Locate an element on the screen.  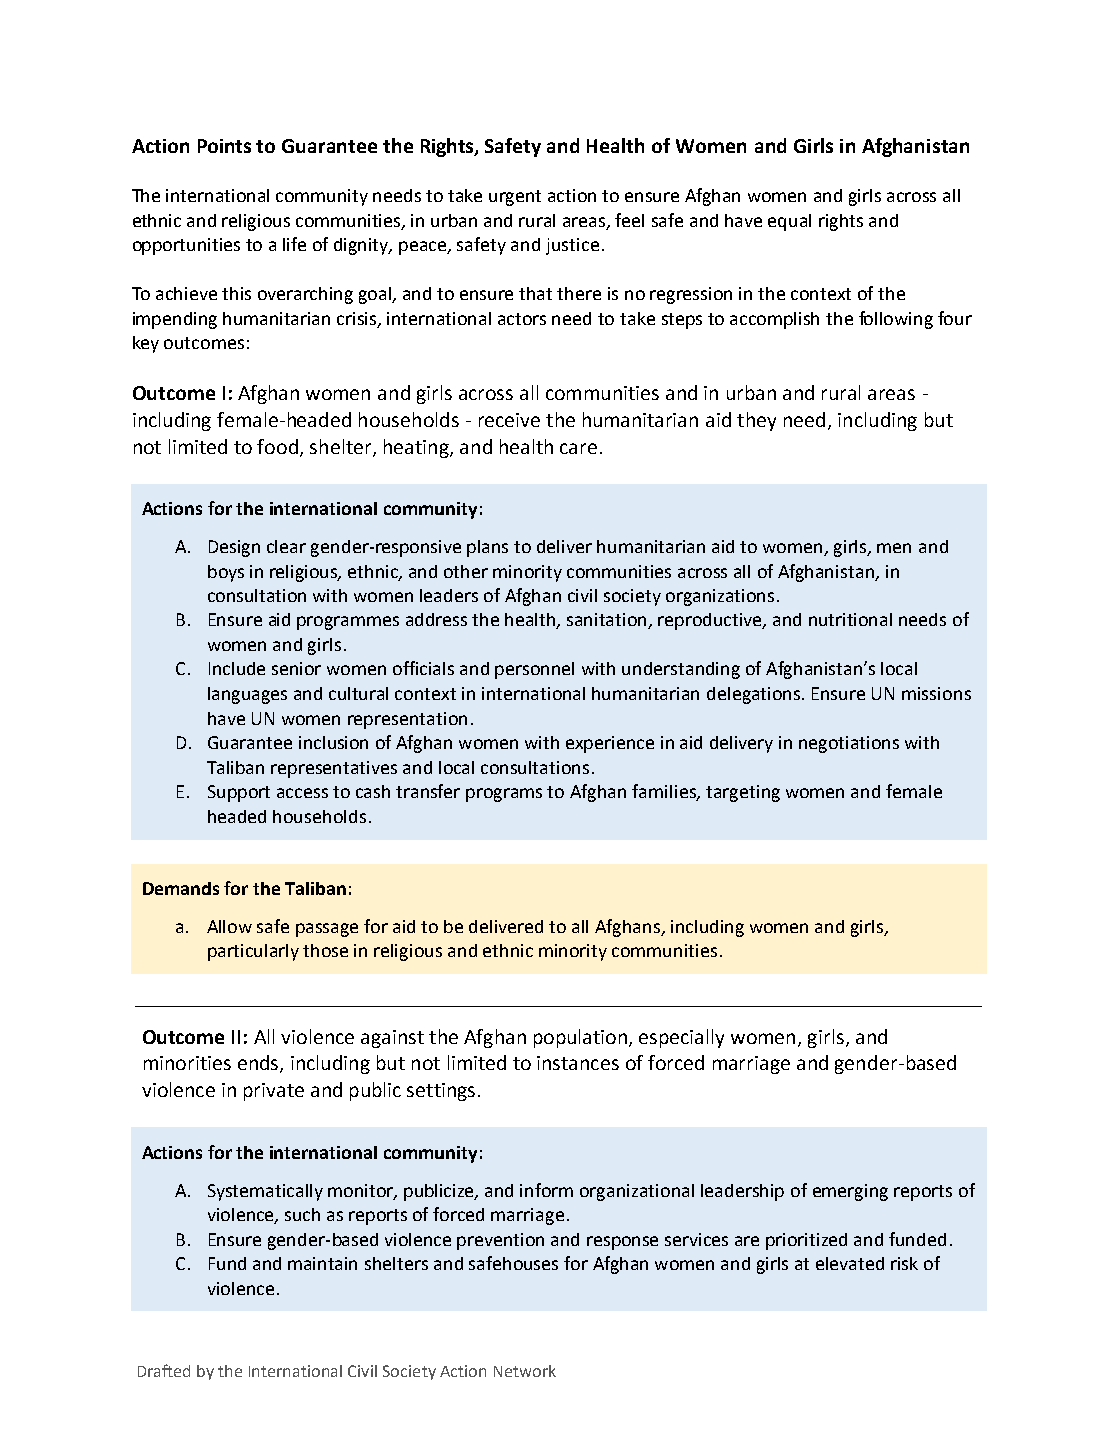
Drafted is located at coordinates (164, 1370).
